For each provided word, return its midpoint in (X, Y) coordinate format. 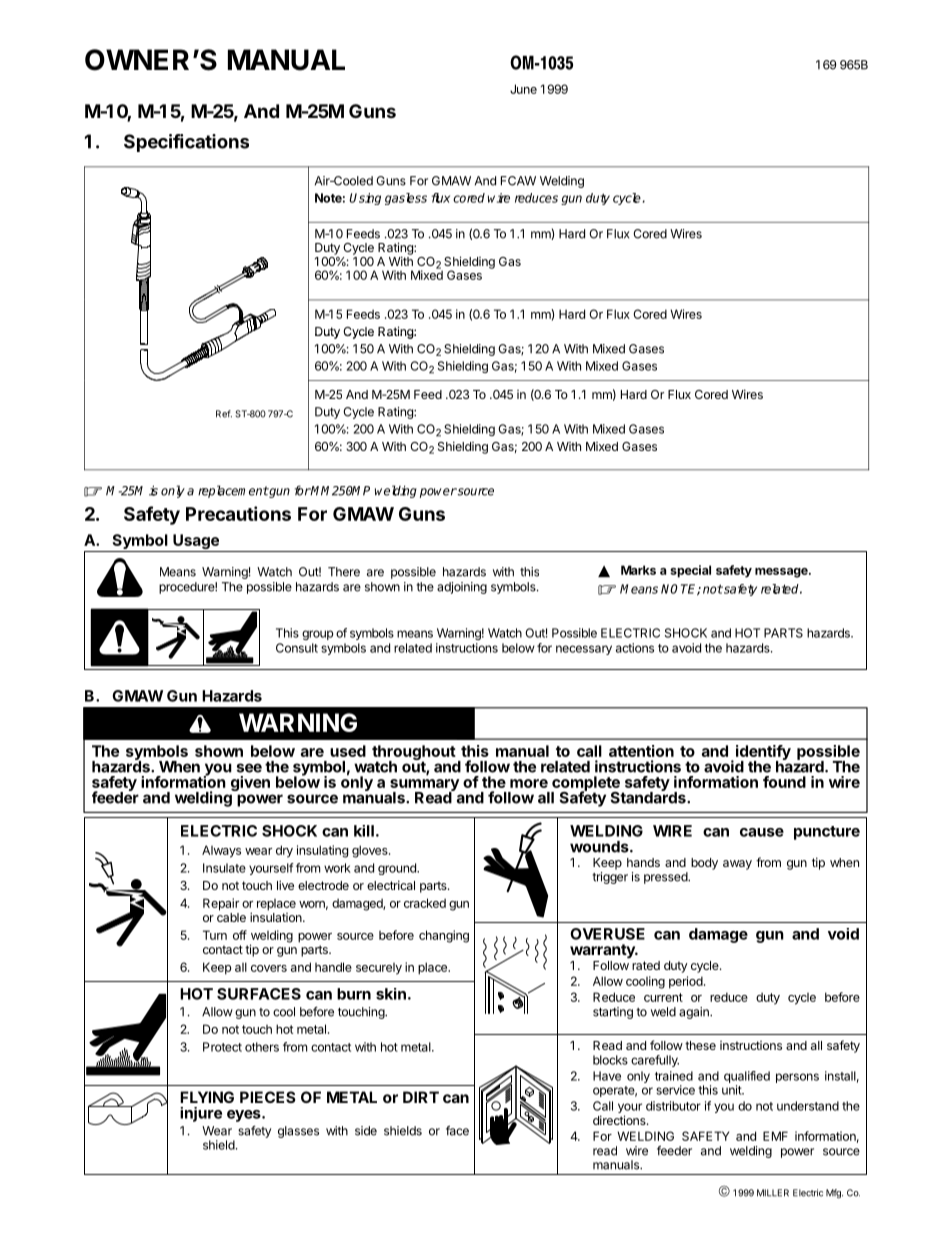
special (690, 571)
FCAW (518, 181)
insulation (277, 917)
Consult (297, 648)
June (523, 89)
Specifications (186, 143)
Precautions (238, 513)
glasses (298, 1132)
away (737, 865)
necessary (584, 650)
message (782, 573)
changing (444, 936)
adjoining (462, 588)
